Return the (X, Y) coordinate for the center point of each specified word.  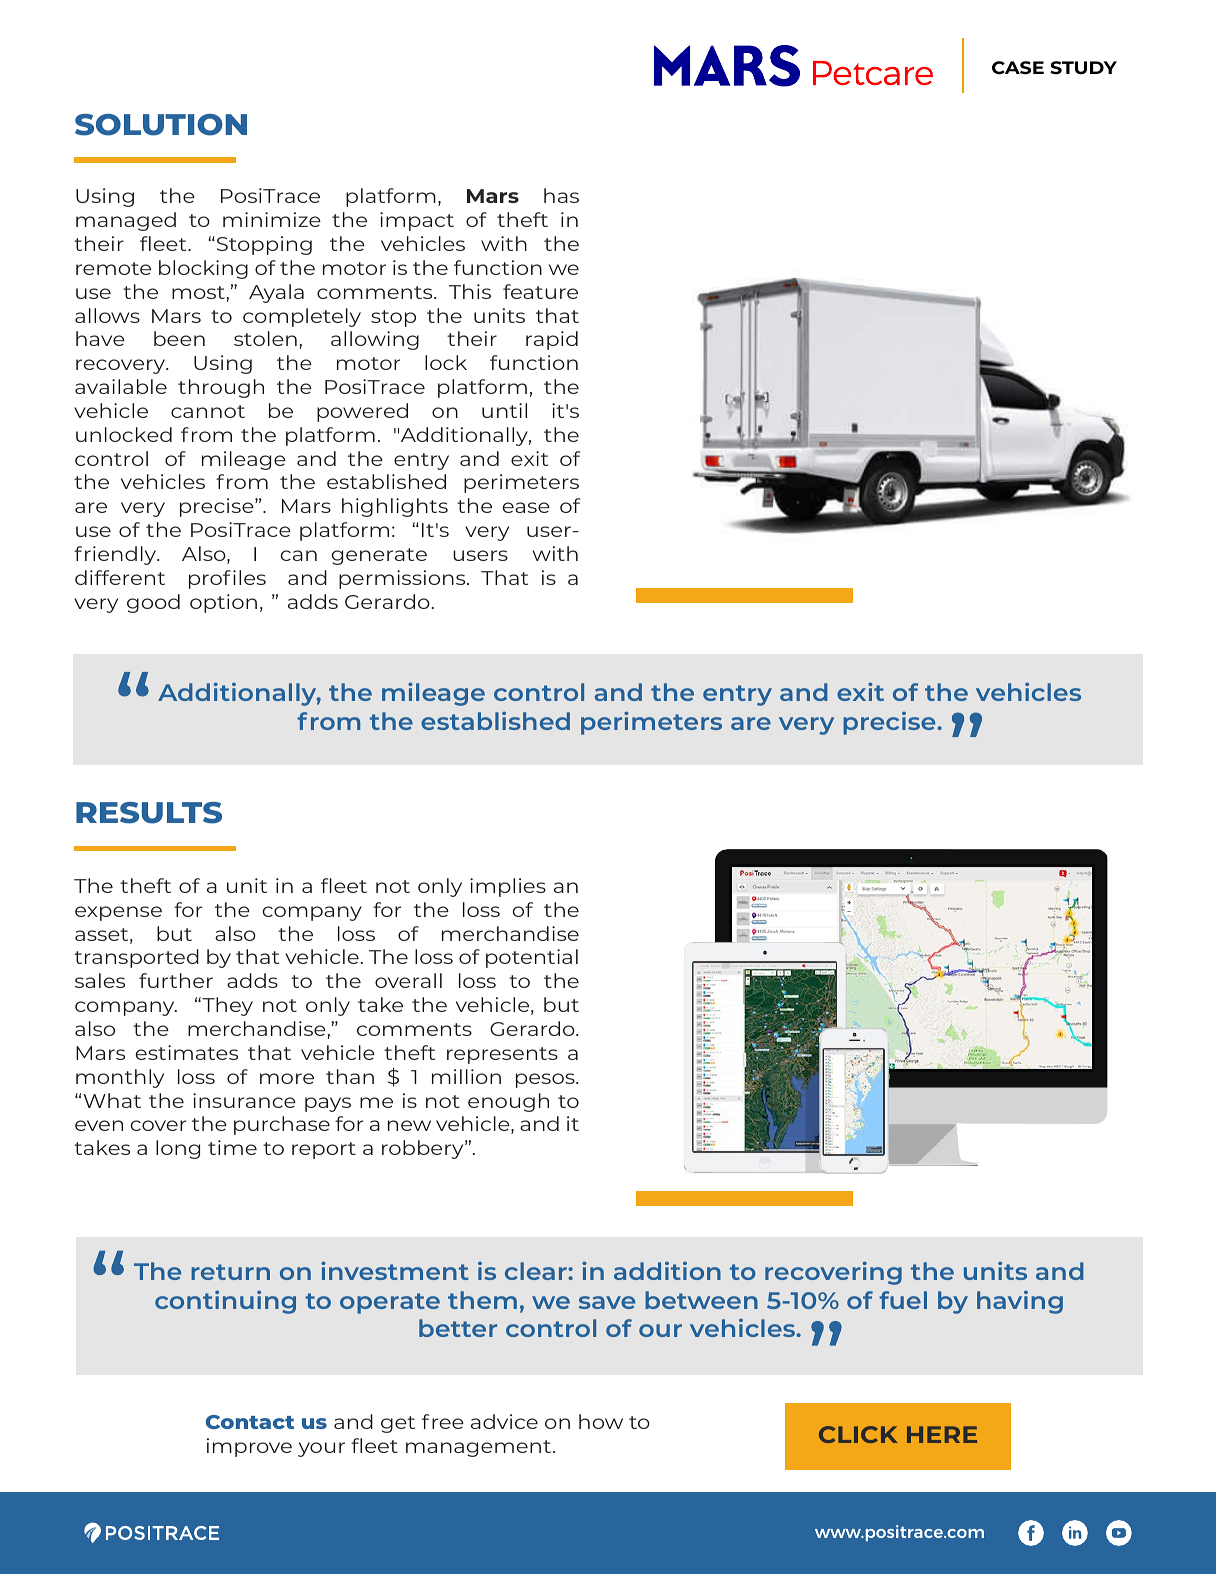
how (601, 1421)
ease (526, 507)
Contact (250, 1422)
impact (417, 221)
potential (532, 958)
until (504, 410)
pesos (546, 1080)
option (223, 603)
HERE (942, 1434)
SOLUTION (161, 125)
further (176, 980)
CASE (1018, 68)
